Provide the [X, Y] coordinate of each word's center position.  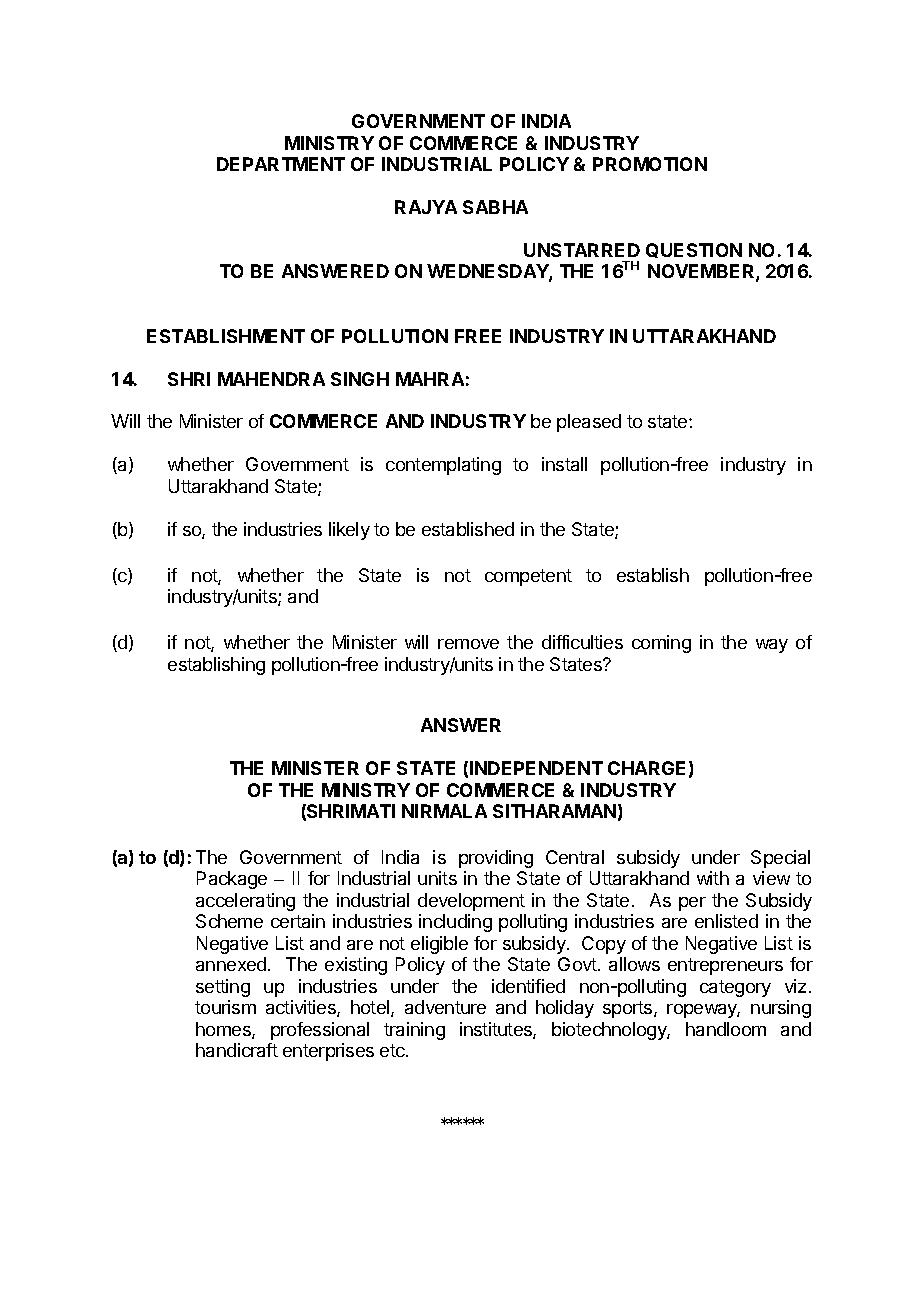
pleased [589, 423]
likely [349, 531]
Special [780, 859]
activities [302, 1008]
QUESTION [694, 250]
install [564, 464]
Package [232, 880]
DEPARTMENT [281, 164]
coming [661, 644]
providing [496, 859]
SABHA [495, 207]
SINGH [360, 379]
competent [528, 577]
